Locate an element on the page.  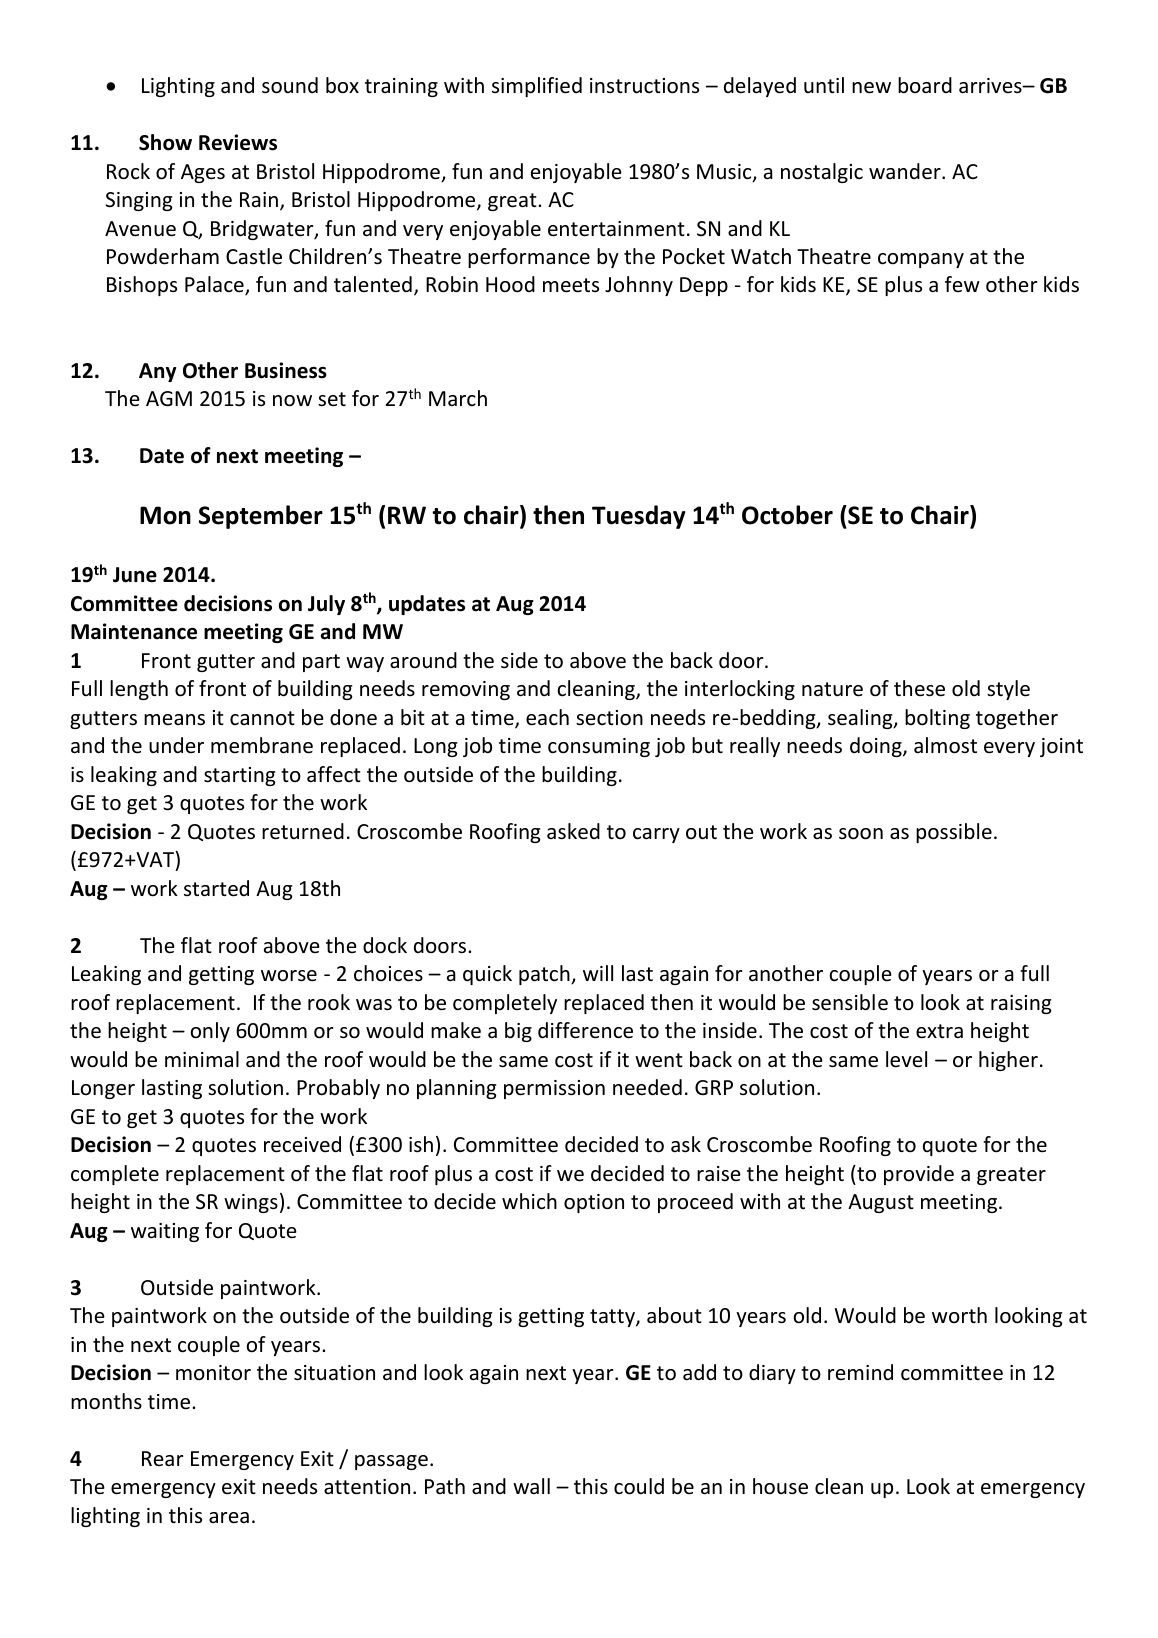
permission is located at coordinates (554, 1089).
